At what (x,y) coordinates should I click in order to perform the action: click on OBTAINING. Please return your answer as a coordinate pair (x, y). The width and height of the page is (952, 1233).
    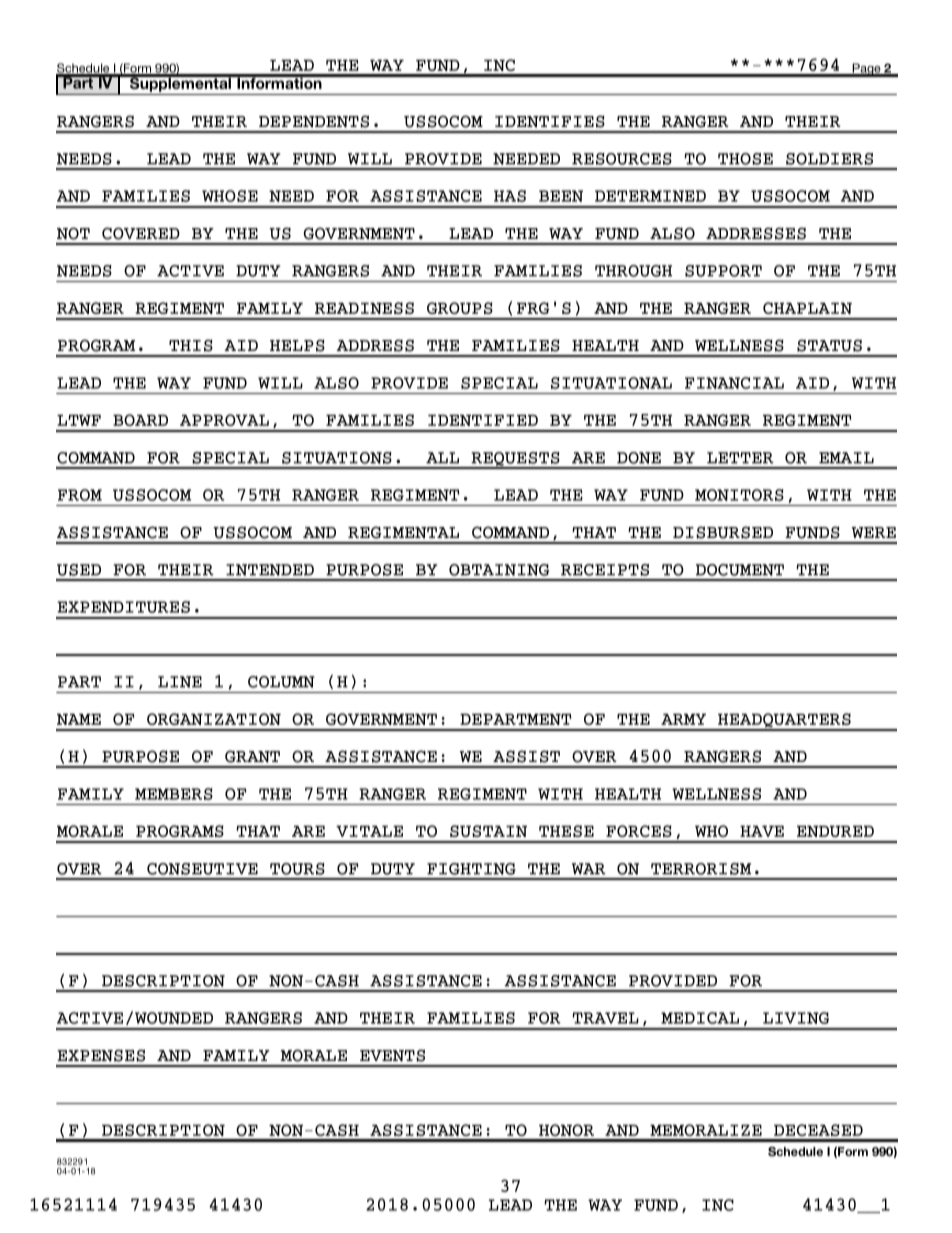
    Looking at the image, I should click on (499, 570).
